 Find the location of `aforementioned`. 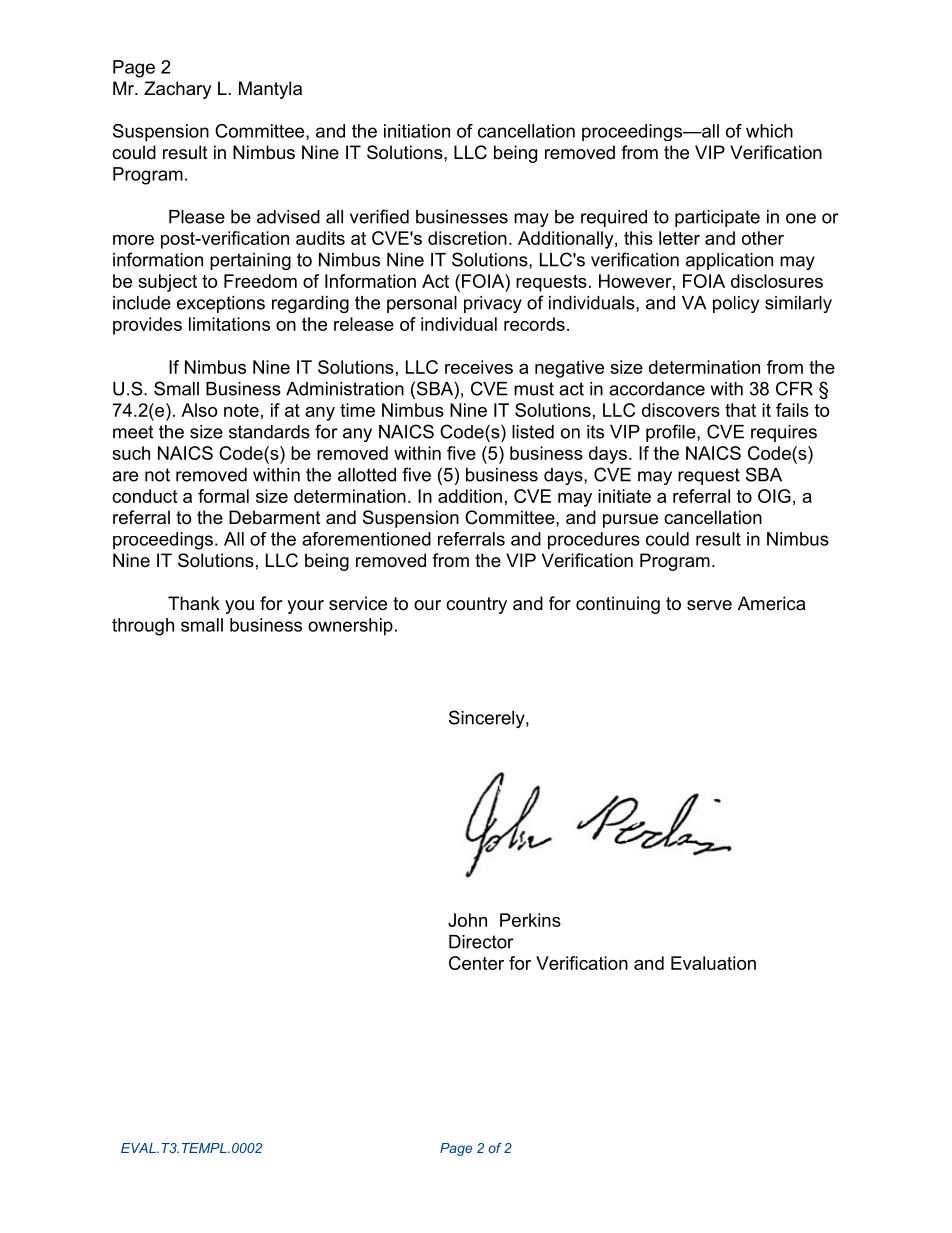

aforementioned is located at coordinates (366, 539).
